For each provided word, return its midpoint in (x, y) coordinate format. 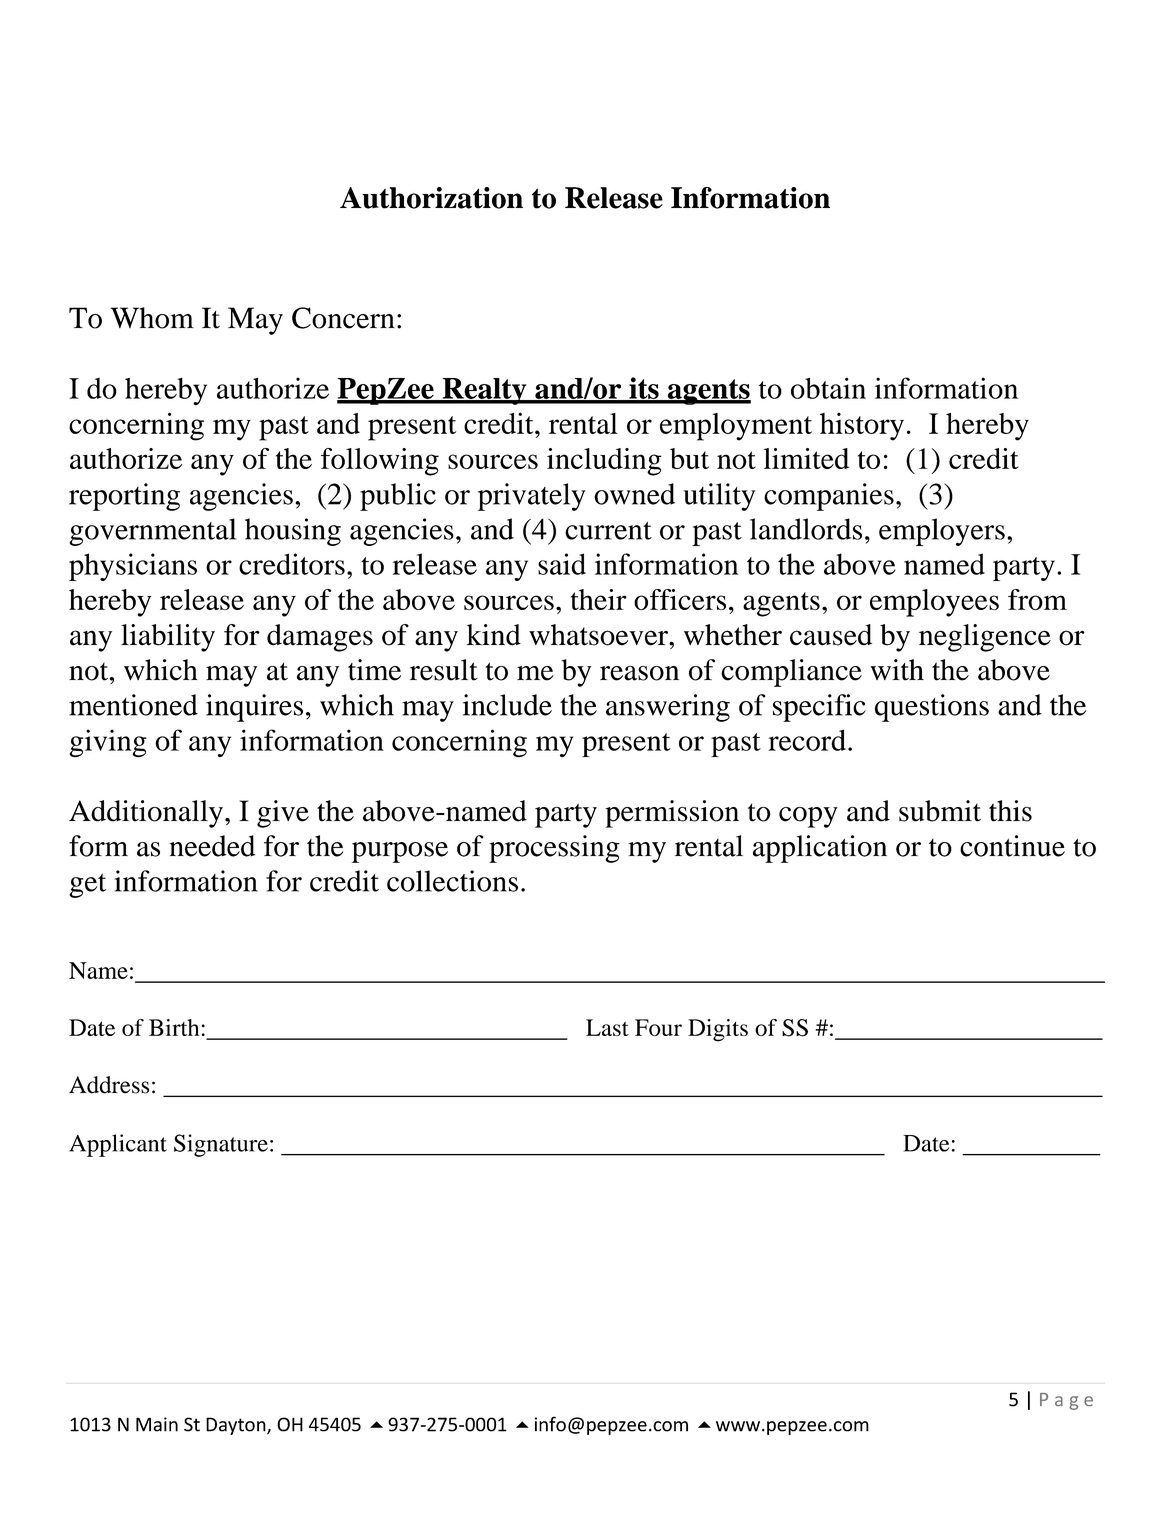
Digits (718, 1030)
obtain (828, 388)
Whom (152, 318)
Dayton (237, 1426)
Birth (175, 1027)
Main (157, 1424)
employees (934, 603)
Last (607, 1027)
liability (168, 638)
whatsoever (599, 635)
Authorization (431, 198)
